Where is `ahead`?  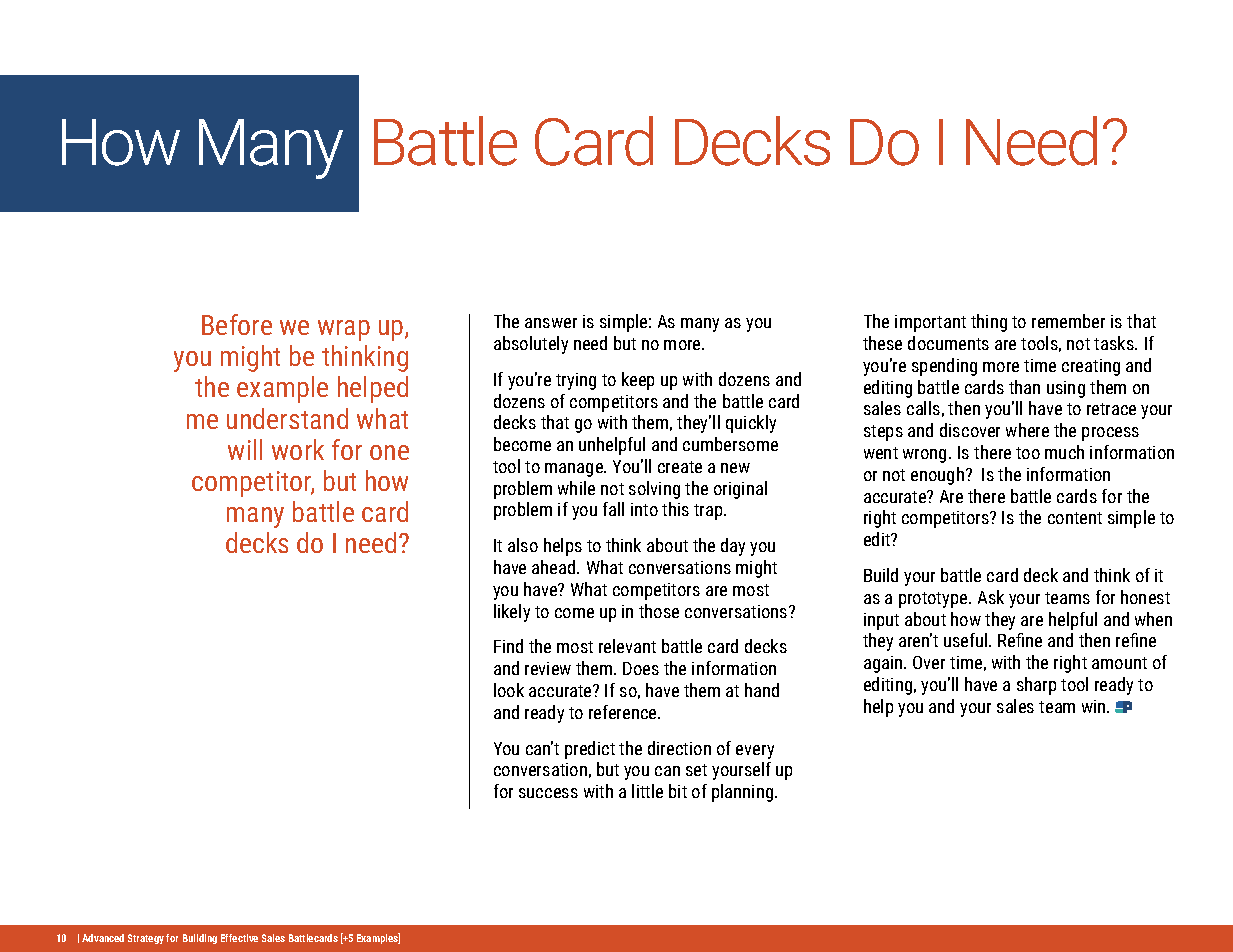 ahead is located at coordinates (555, 567).
